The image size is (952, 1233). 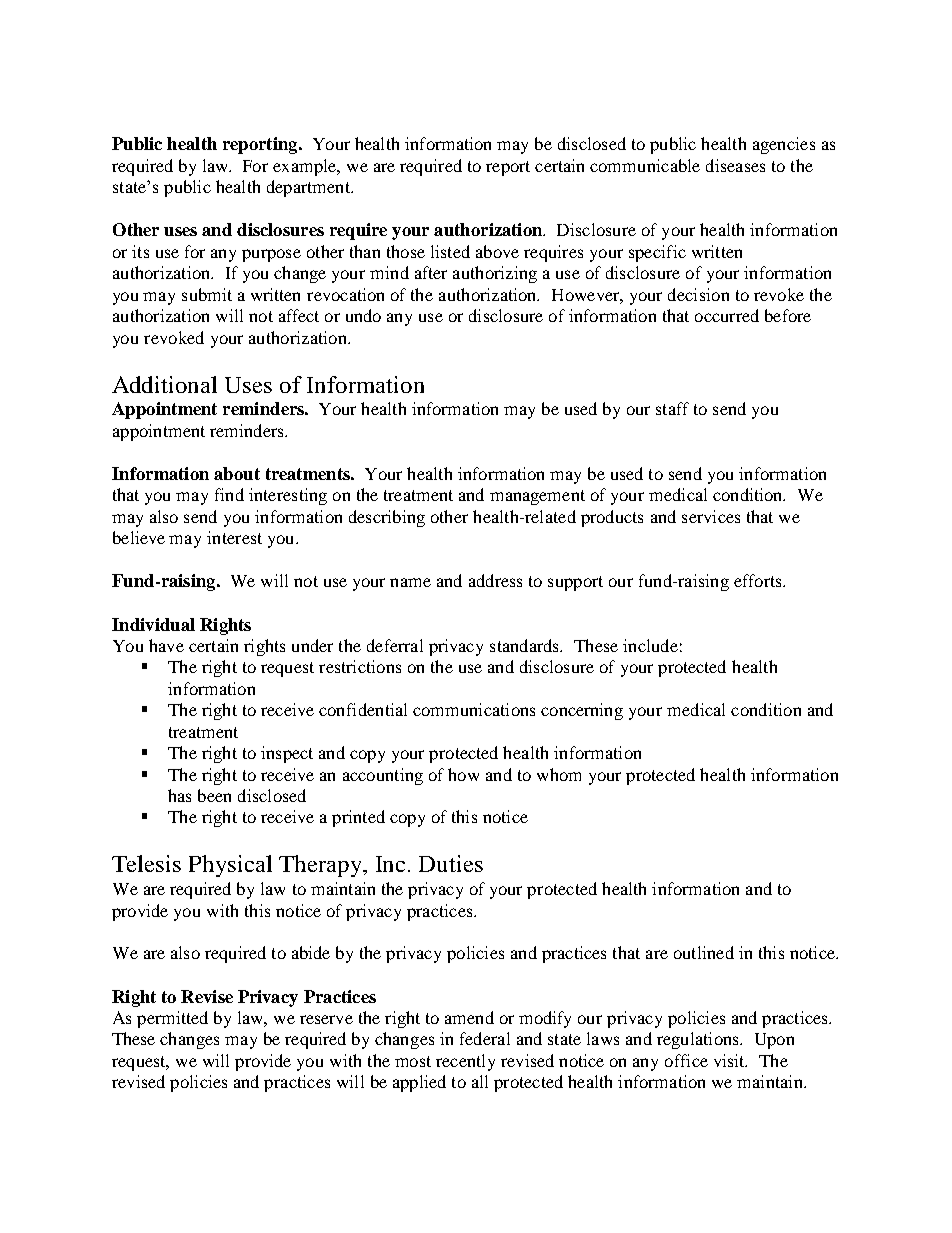 What do you see at coordinates (306, 167) in the image?
I see `example` at bounding box center [306, 167].
